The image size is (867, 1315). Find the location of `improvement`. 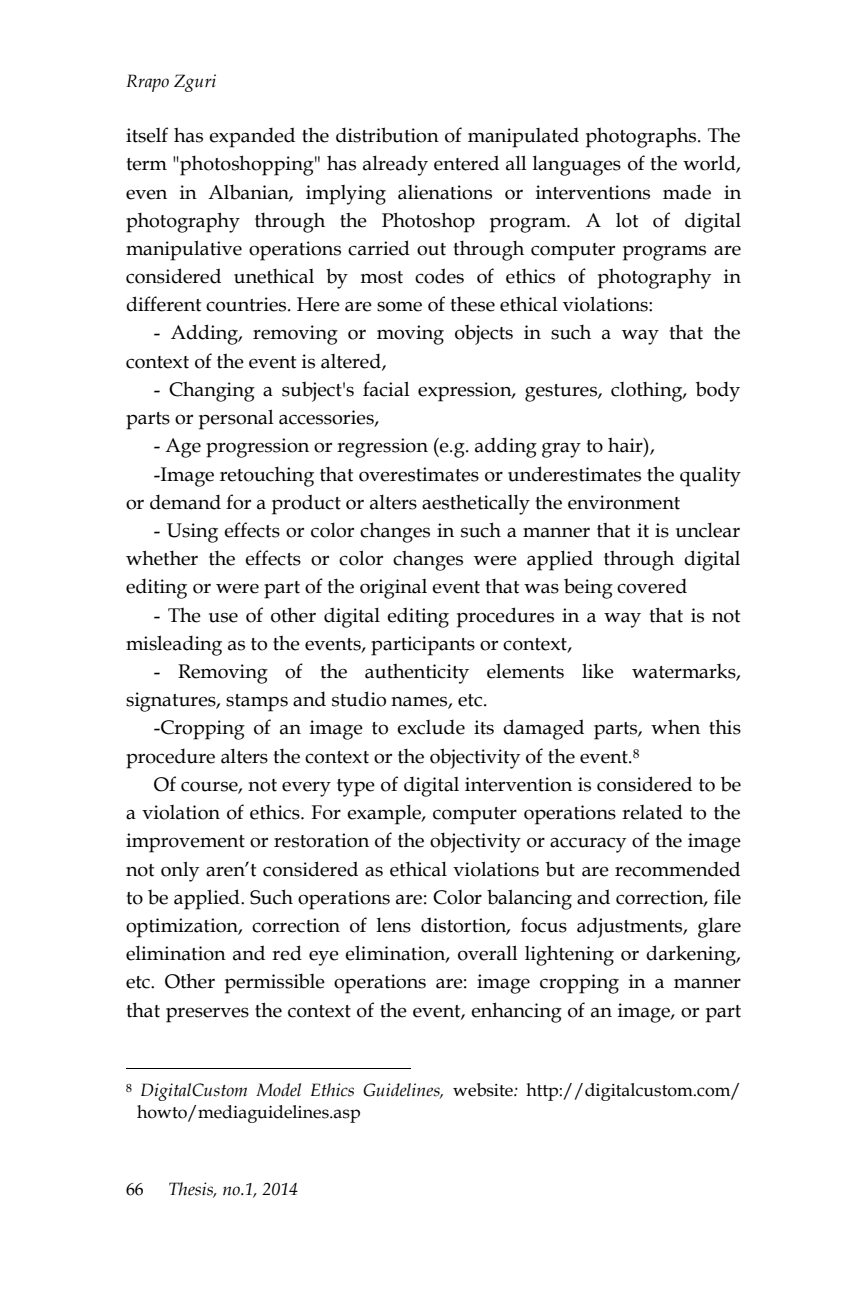

improvement is located at coordinates (185, 843).
